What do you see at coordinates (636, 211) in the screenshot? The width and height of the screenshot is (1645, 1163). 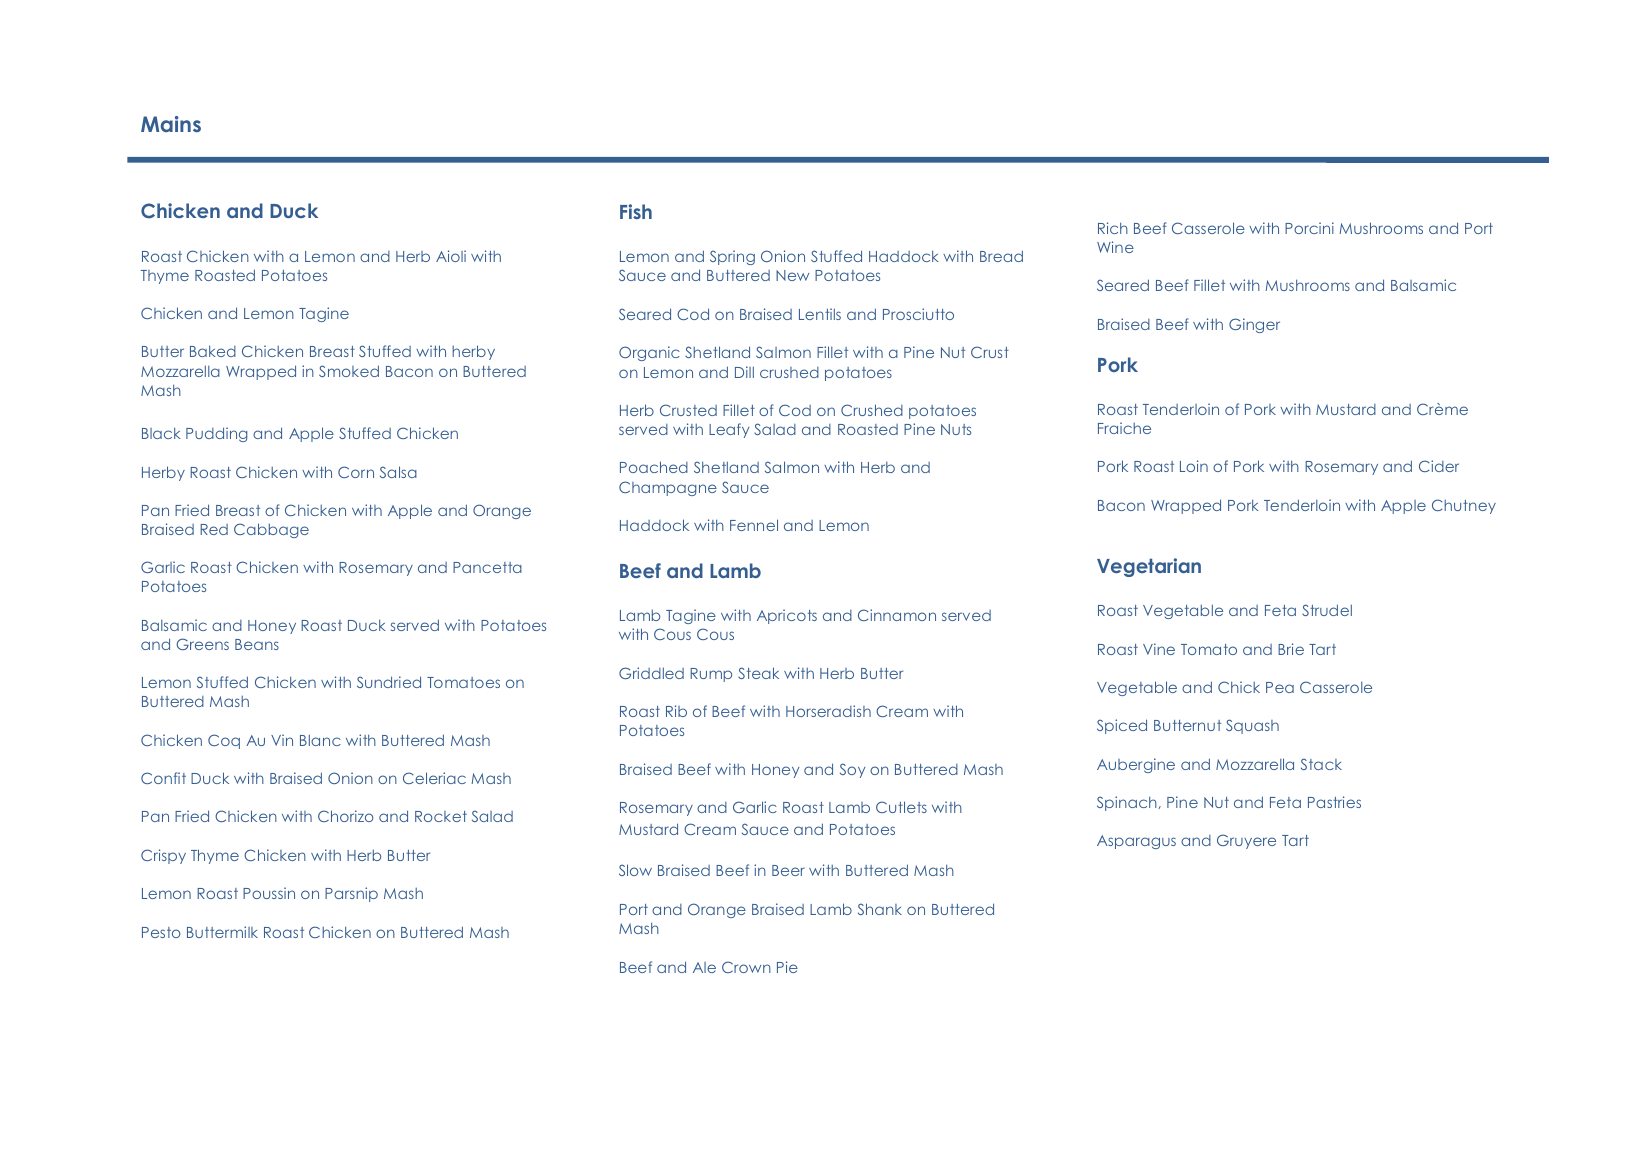 I see `Fish` at bounding box center [636, 211].
